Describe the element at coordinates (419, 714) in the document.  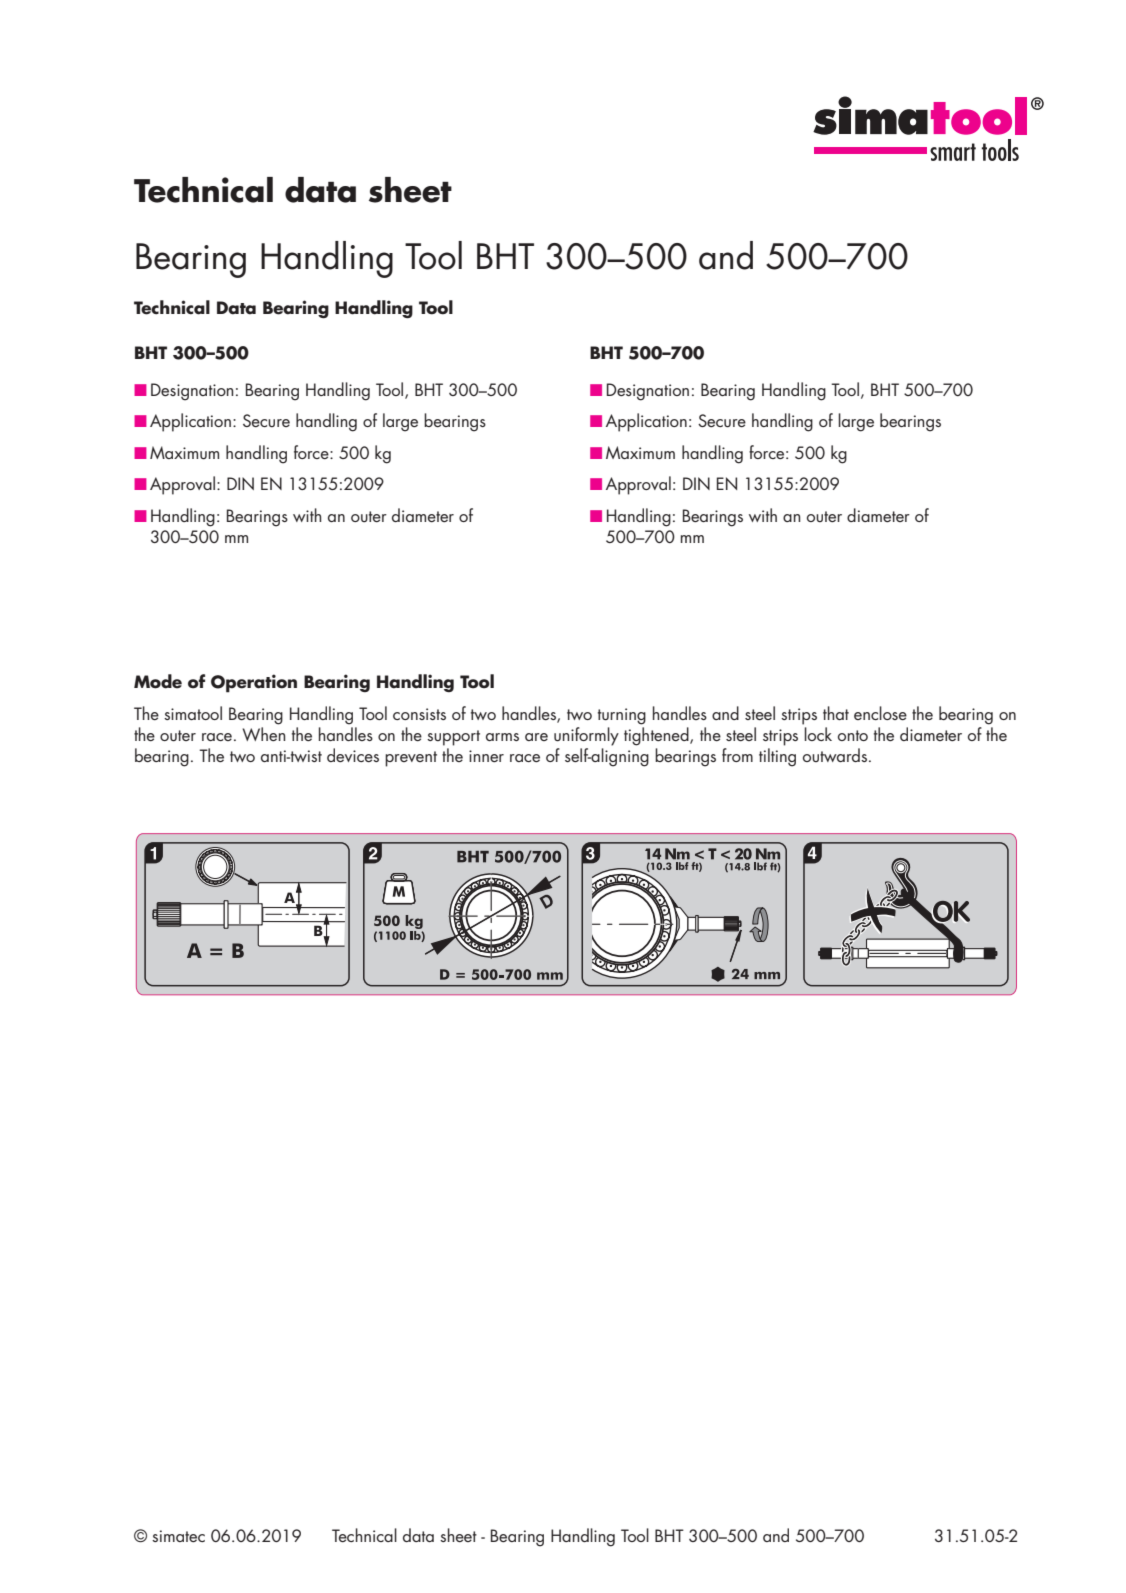
I see `consists` at that location.
